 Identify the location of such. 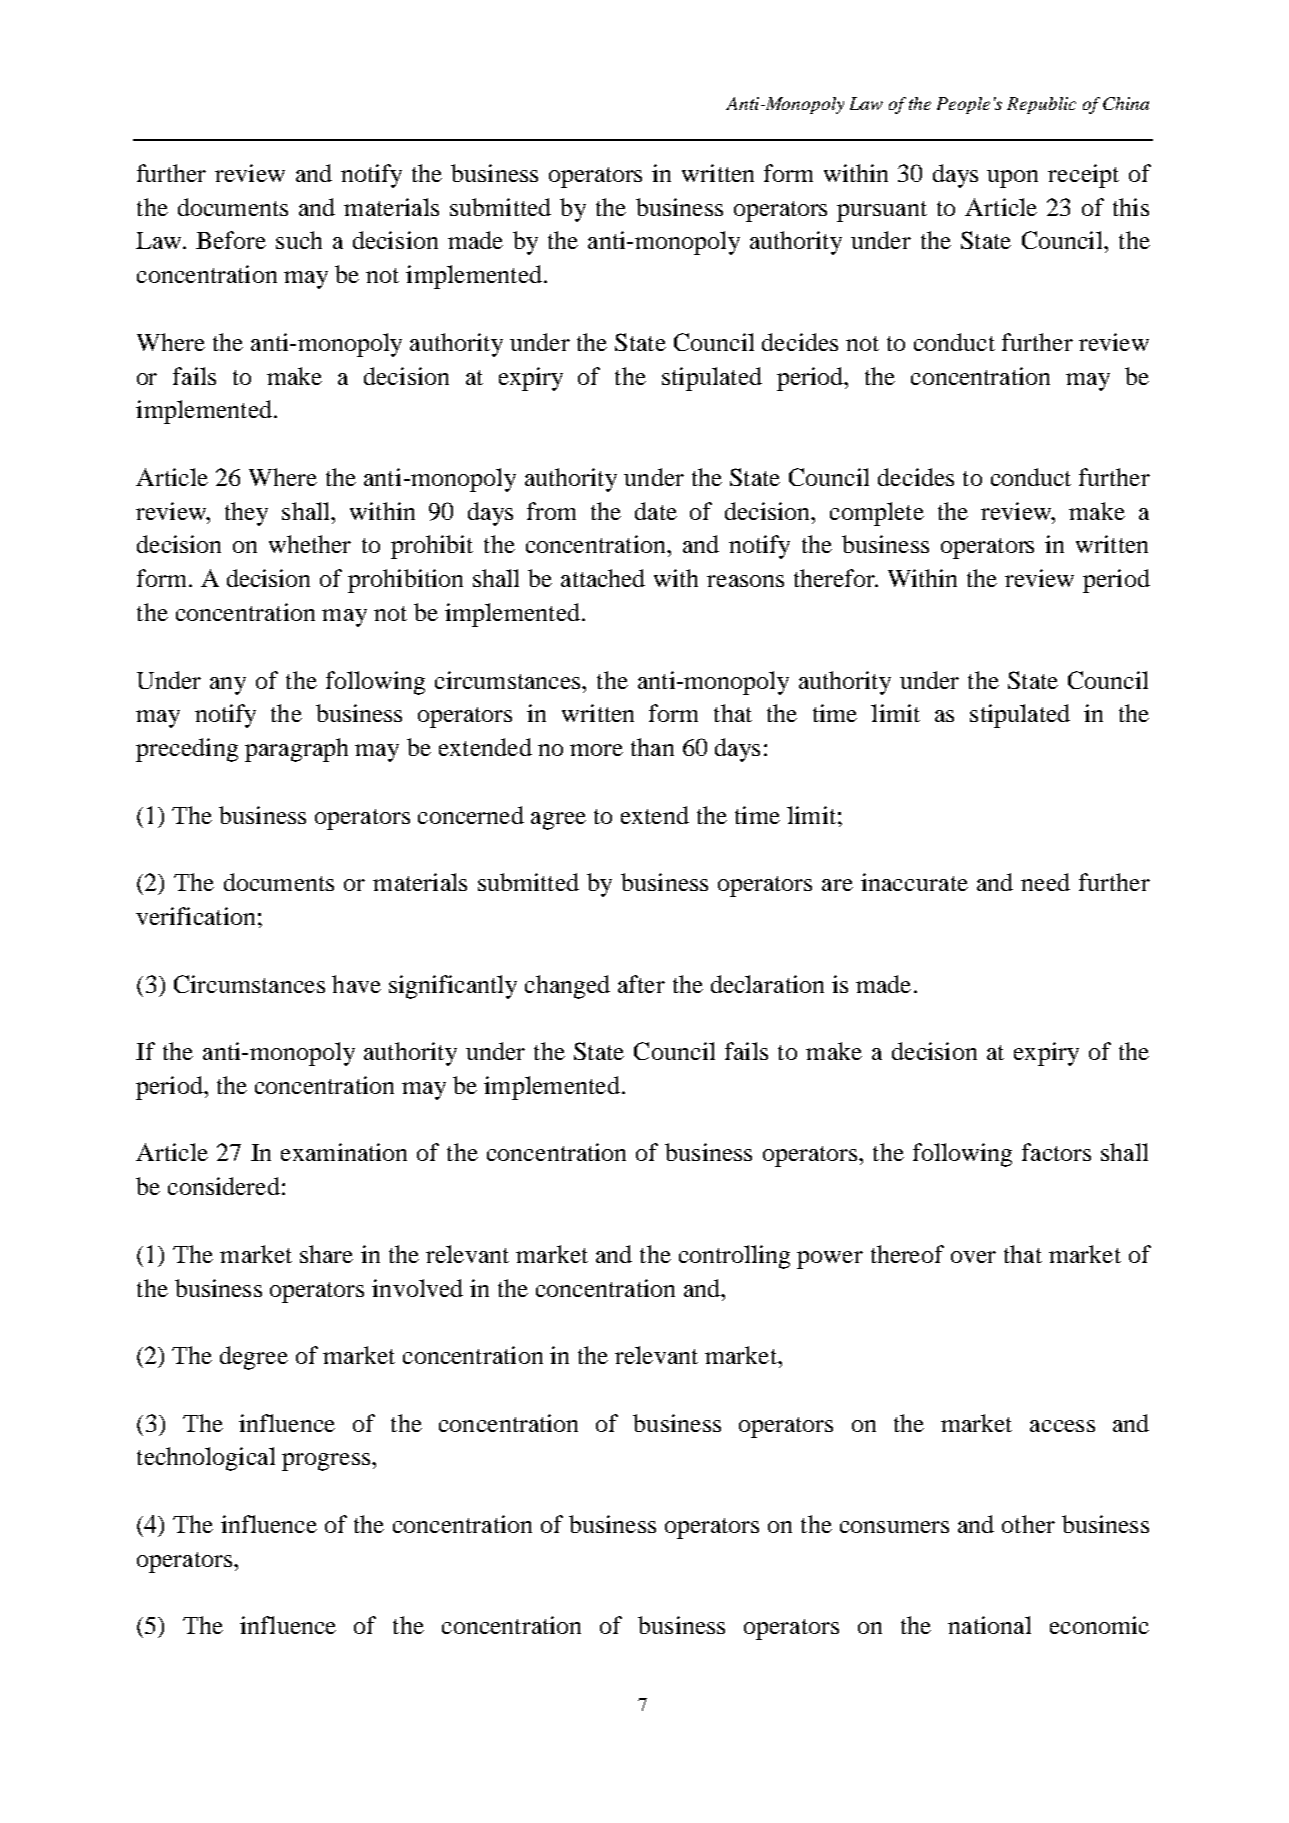
(299, 240).
